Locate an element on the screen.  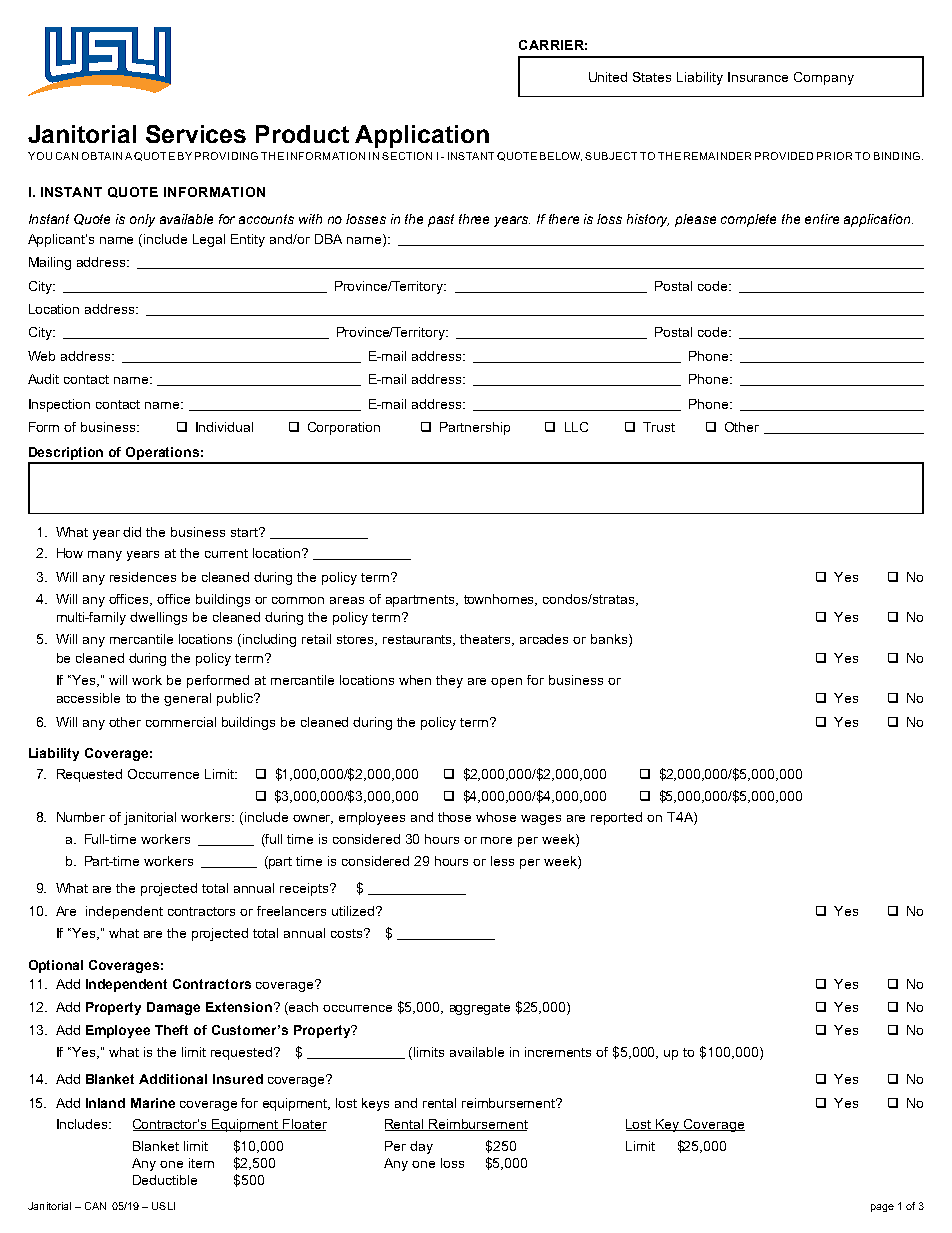
did is located at coordinates (132, 532).
